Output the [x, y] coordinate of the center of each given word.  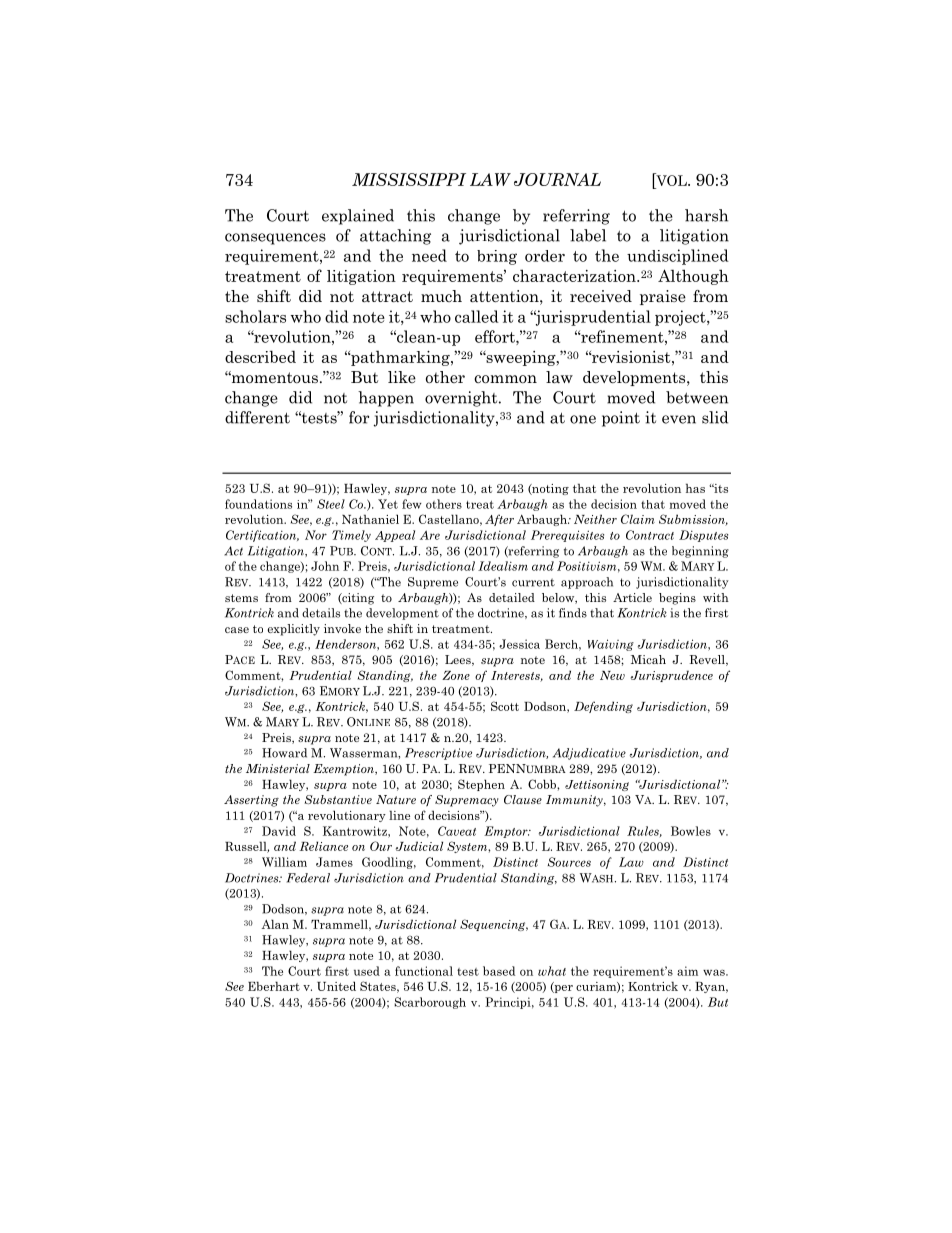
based [499, 971]
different [257, 417]
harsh [706, 215]
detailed [512, 597]
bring [497, 257]
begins [677, 599]
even [679, 419]
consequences [275, 239]
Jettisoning [597, 785]
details [321, 613]
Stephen [481, 785]
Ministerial [278, 768]
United [336, 986]
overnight [462, 399]
